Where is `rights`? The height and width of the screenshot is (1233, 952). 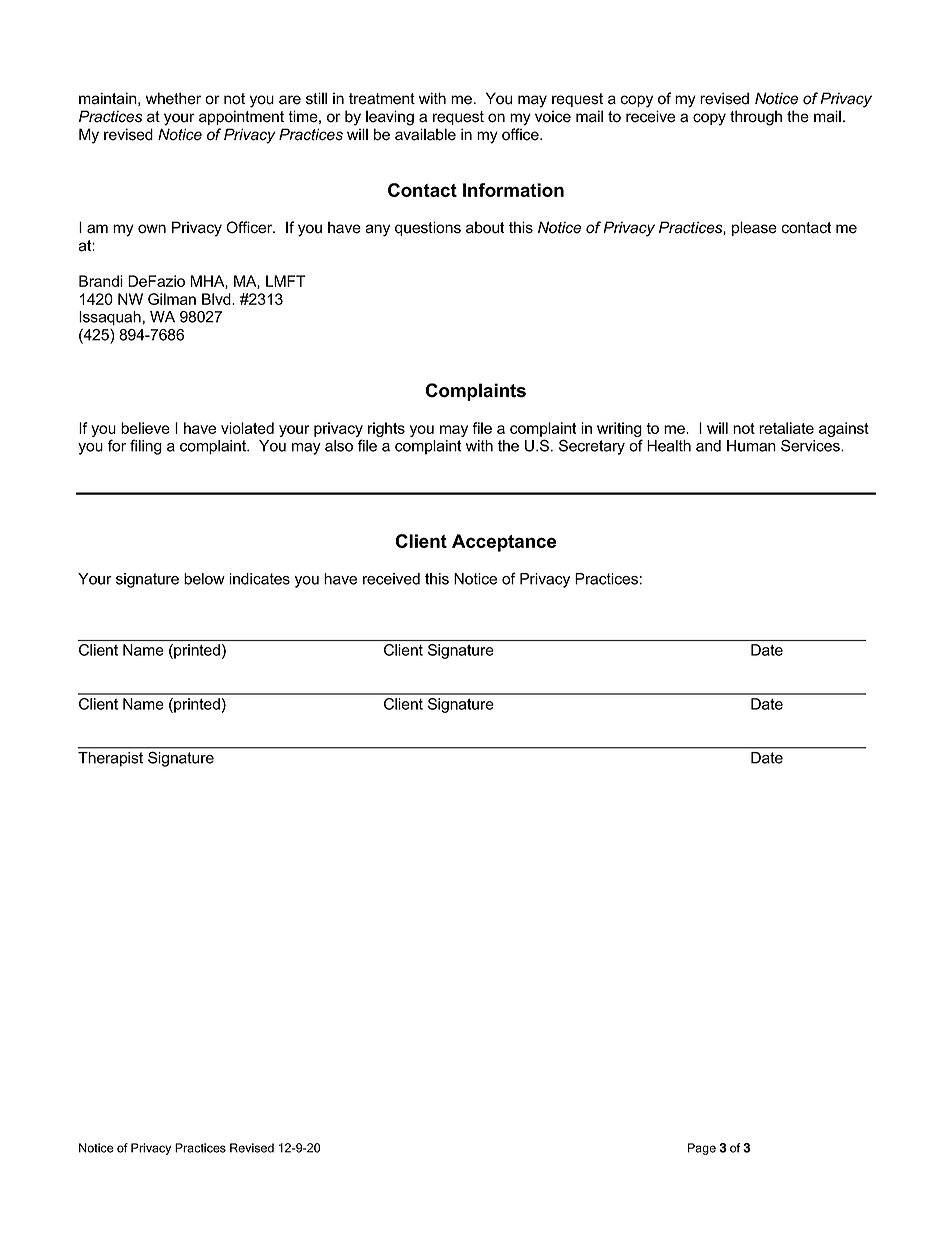
rights is located at coordinates (386, 429).
